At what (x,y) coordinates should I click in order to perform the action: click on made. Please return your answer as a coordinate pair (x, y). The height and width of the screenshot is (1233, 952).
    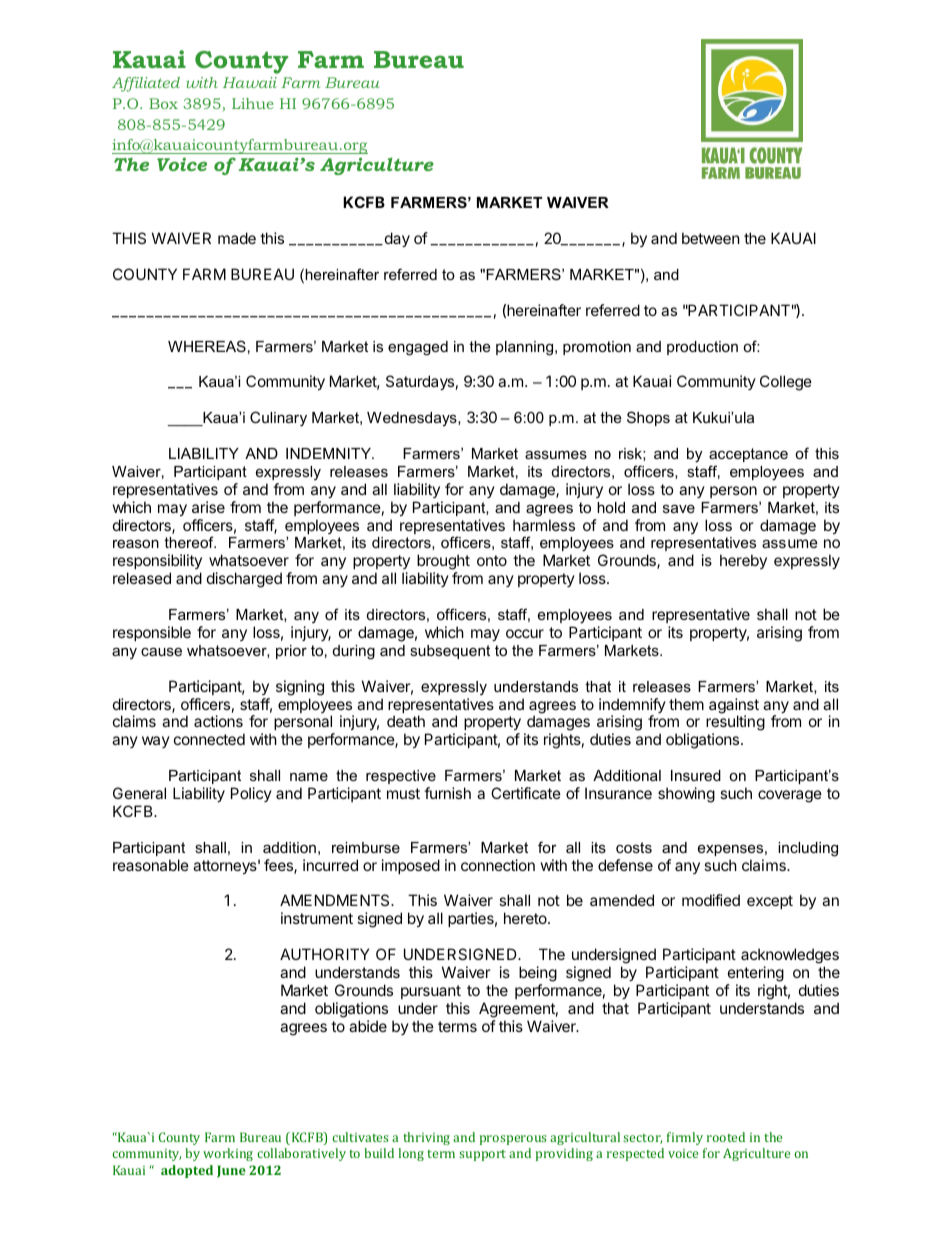
    Looking at the image, I should click on (237, 238).
